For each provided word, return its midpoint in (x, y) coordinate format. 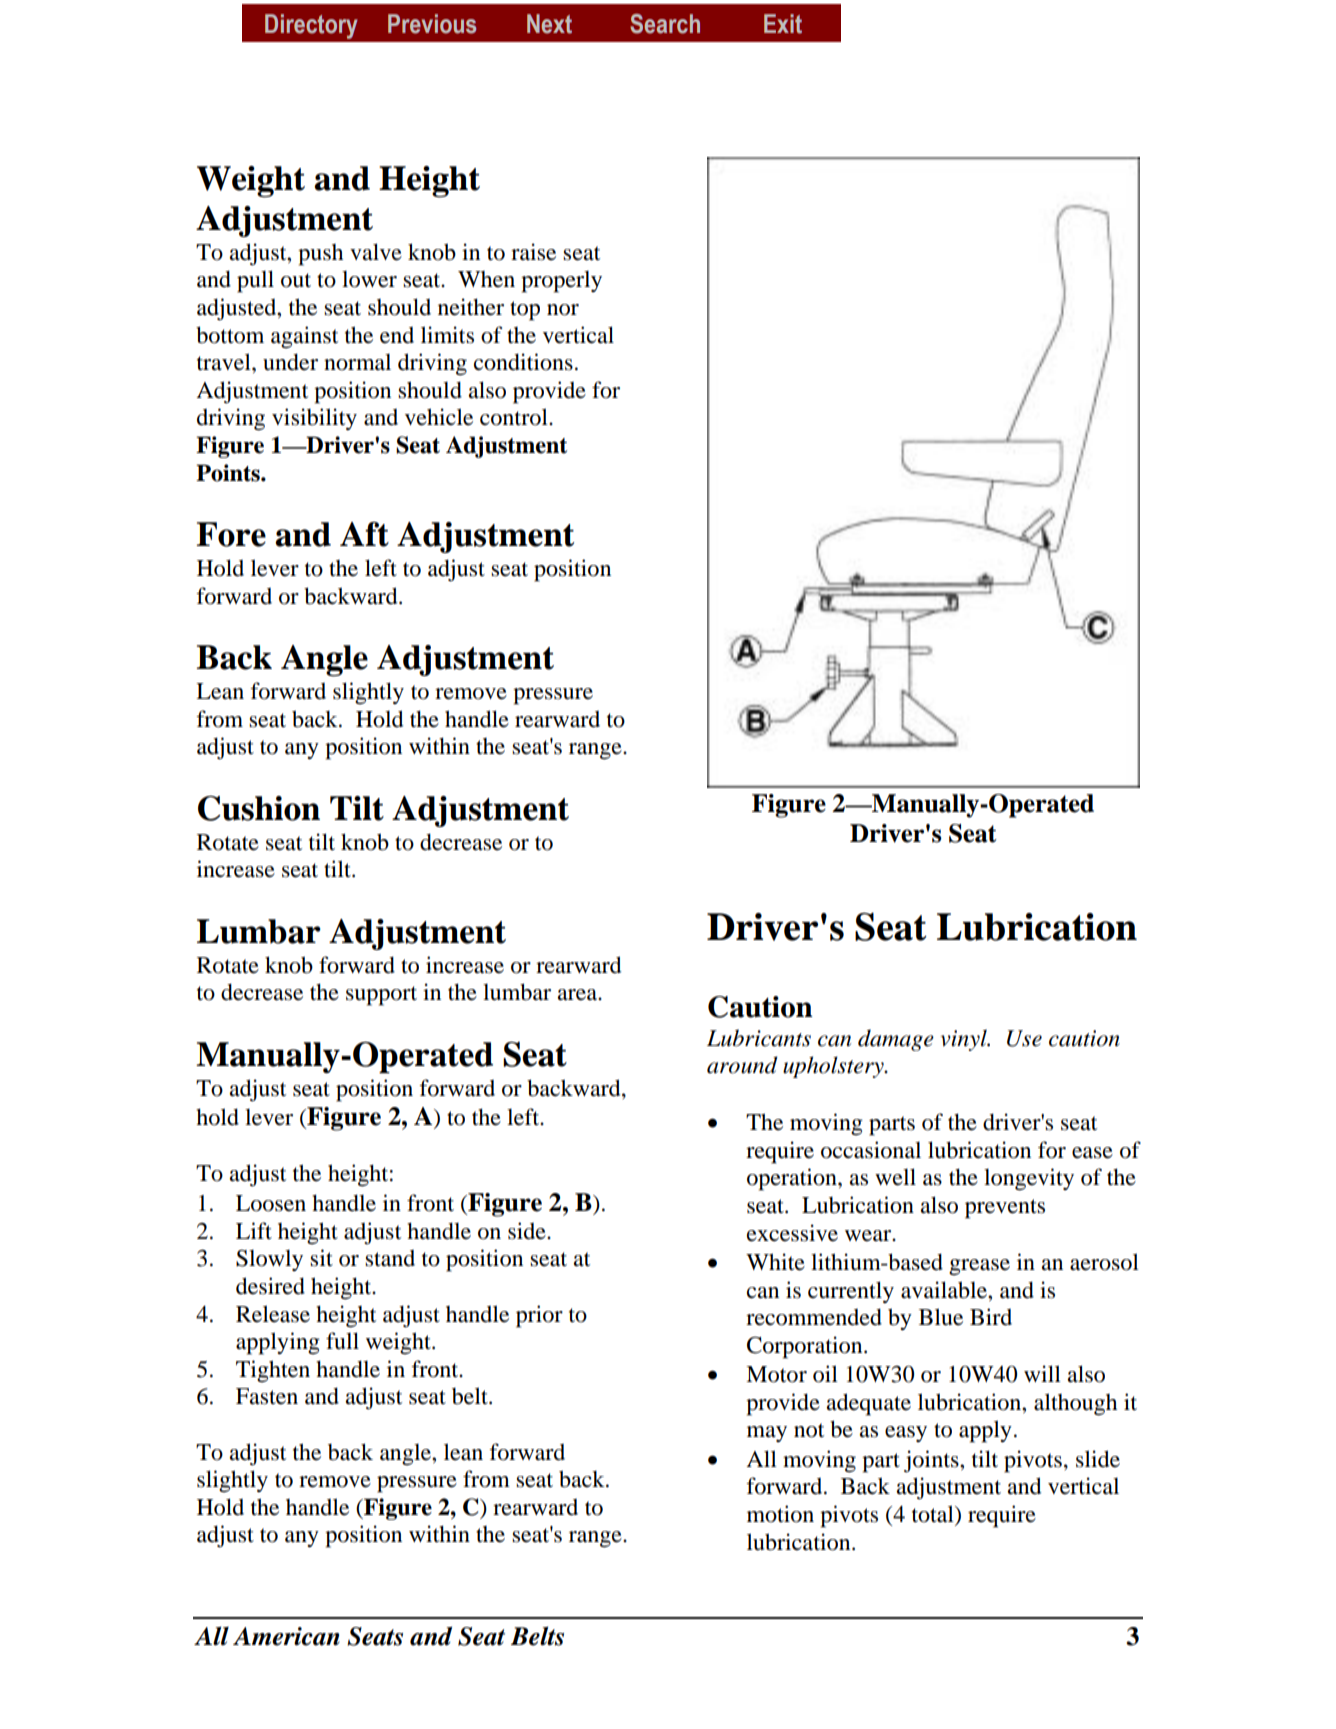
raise (533, 252)
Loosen (271, 1203)
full (342, 1341)
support (381, 996)
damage (896, 1040)
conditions (523, 362)
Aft (364, 534)
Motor (776, 1374)
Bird (991, 1317)
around (742, 1065)
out (296, 280)
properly (561, 282)
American (286, 1636)
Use (1024, 1038)
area (578, 995)
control (515, 417)
